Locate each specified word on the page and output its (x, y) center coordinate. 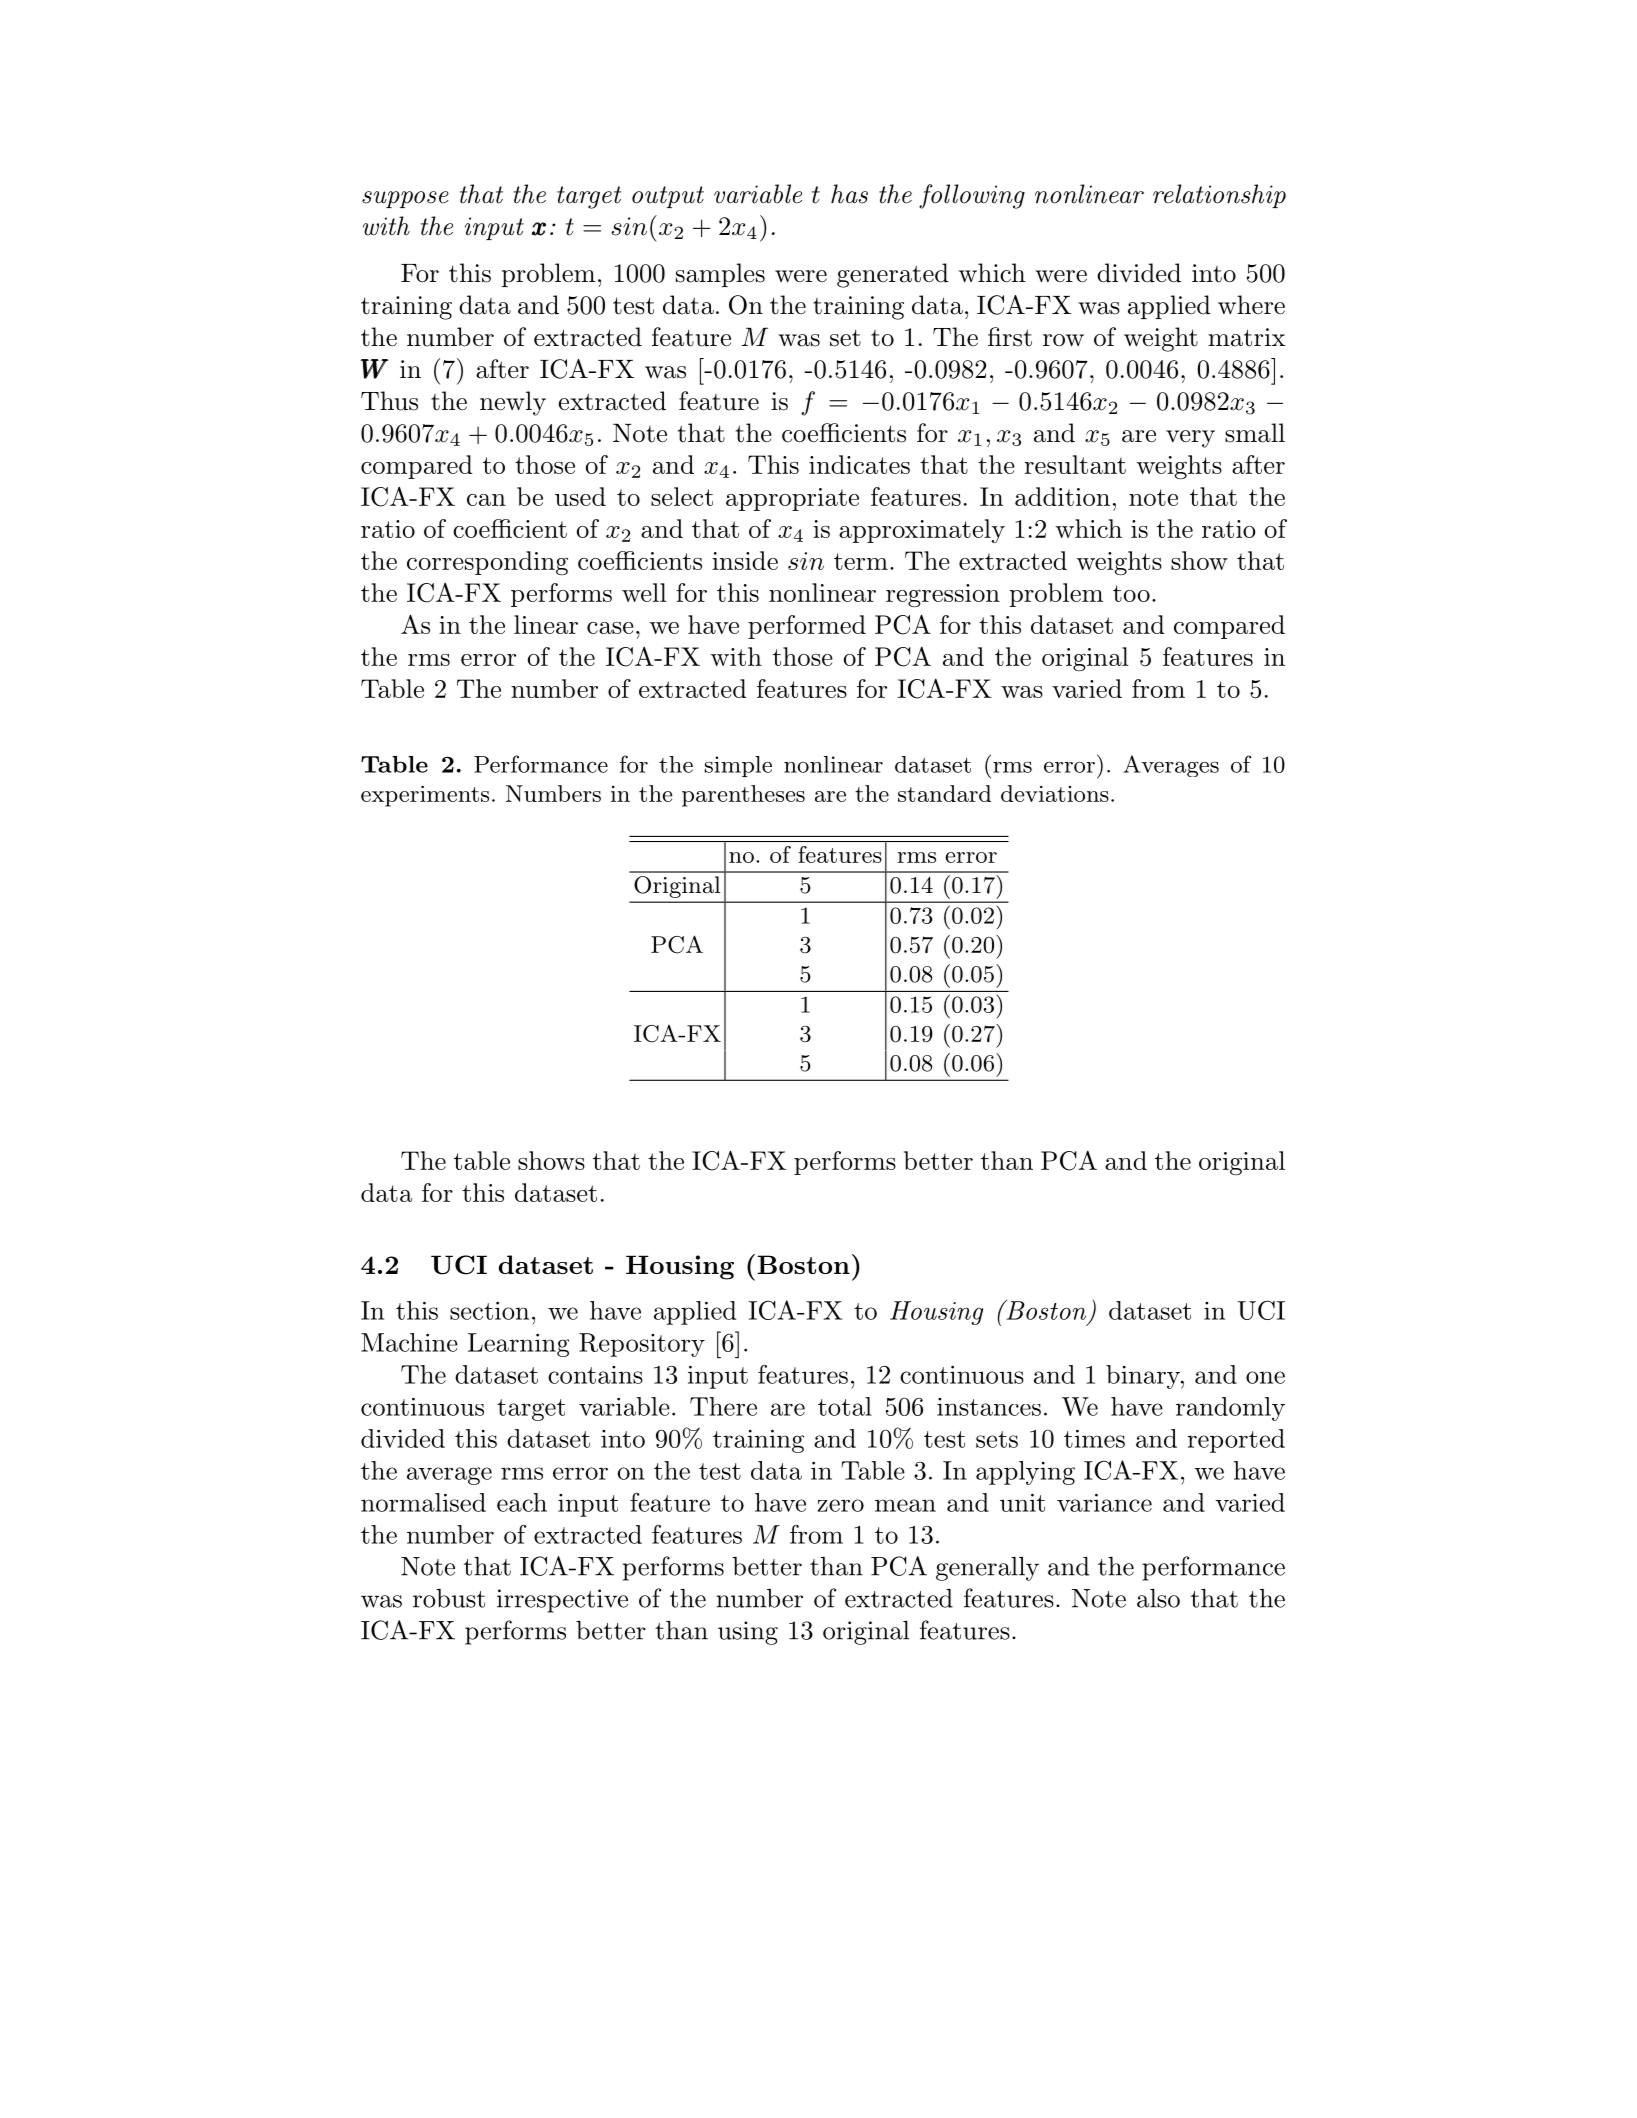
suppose (405, 199)
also (1158, 1598)
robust (449, 1598)
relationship (1219, 196)
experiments (425, 796)
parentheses (743, 796)
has (849, 194)
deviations (1055, 793)
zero (840, 1505)
